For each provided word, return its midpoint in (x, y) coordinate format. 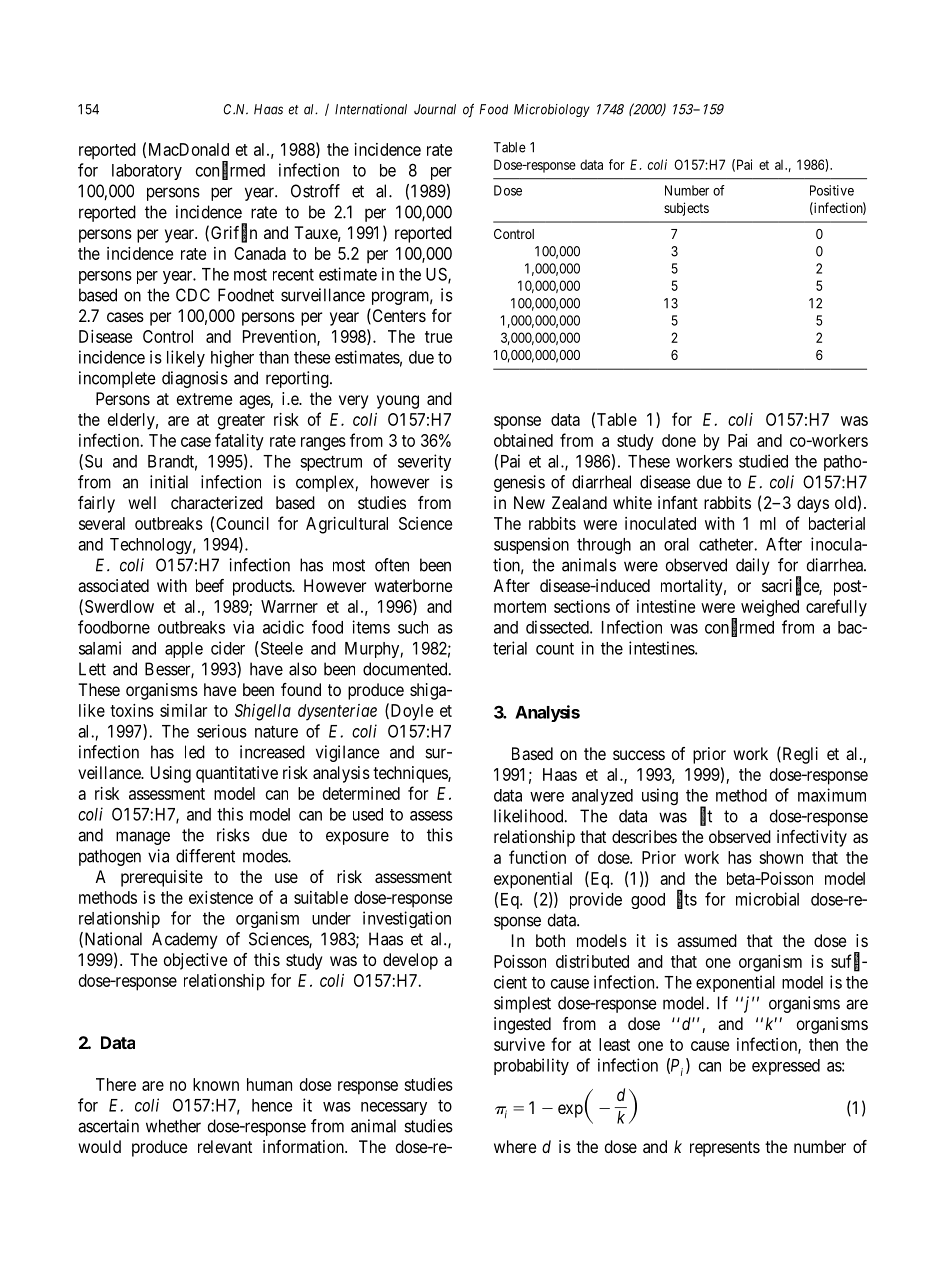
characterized (217, 502)
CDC (193, 295)
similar (183, 710)
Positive (832, 190)
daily (753, 566)
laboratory (147, 172)
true (438, 337)
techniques (411, 774)
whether (173, 1126)
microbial (767, 899)
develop (410, 961)
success (639, 755)
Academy (185, 940)
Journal (435, 109)
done (679, 440)
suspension (531, 545)
